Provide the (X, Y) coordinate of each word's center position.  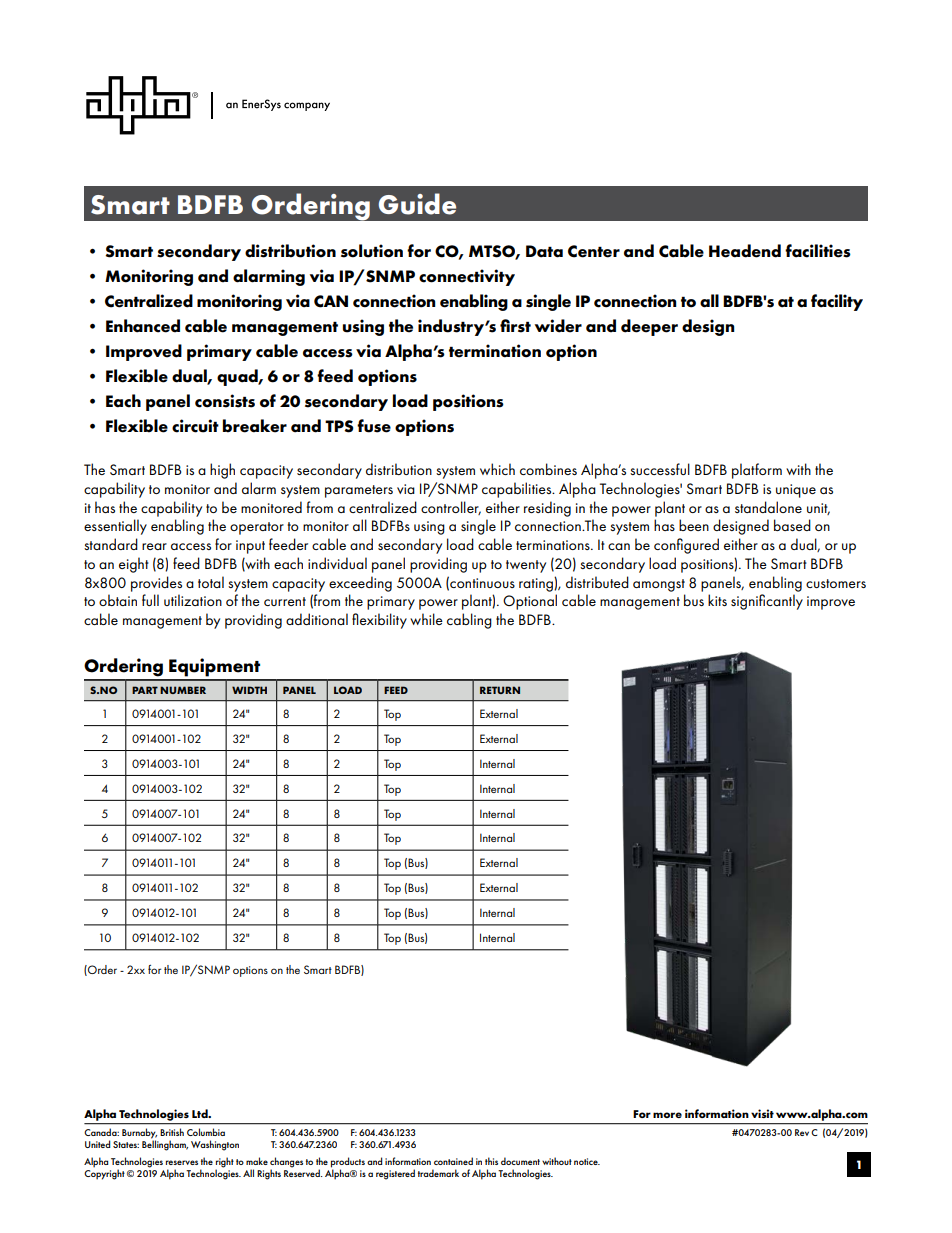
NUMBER (183, 690)
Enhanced (143, 326)
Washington (215, 1145)
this (491, 1161)
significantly (767, 602)
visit (762, 1113)
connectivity (467, 277)
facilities (818, 251)
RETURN (500, 690)
